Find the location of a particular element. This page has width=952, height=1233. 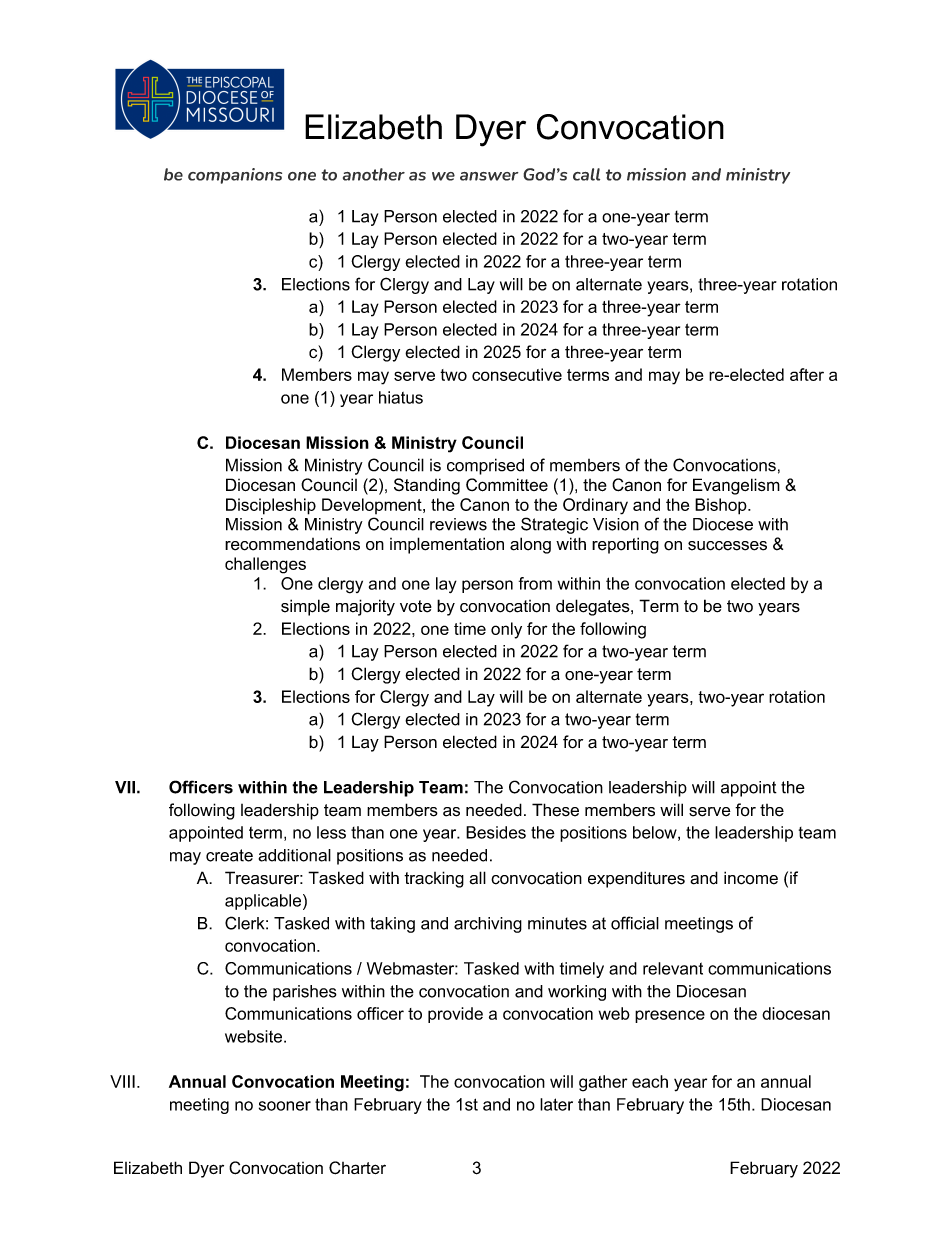

answer is located at coordinates (489, 176).
